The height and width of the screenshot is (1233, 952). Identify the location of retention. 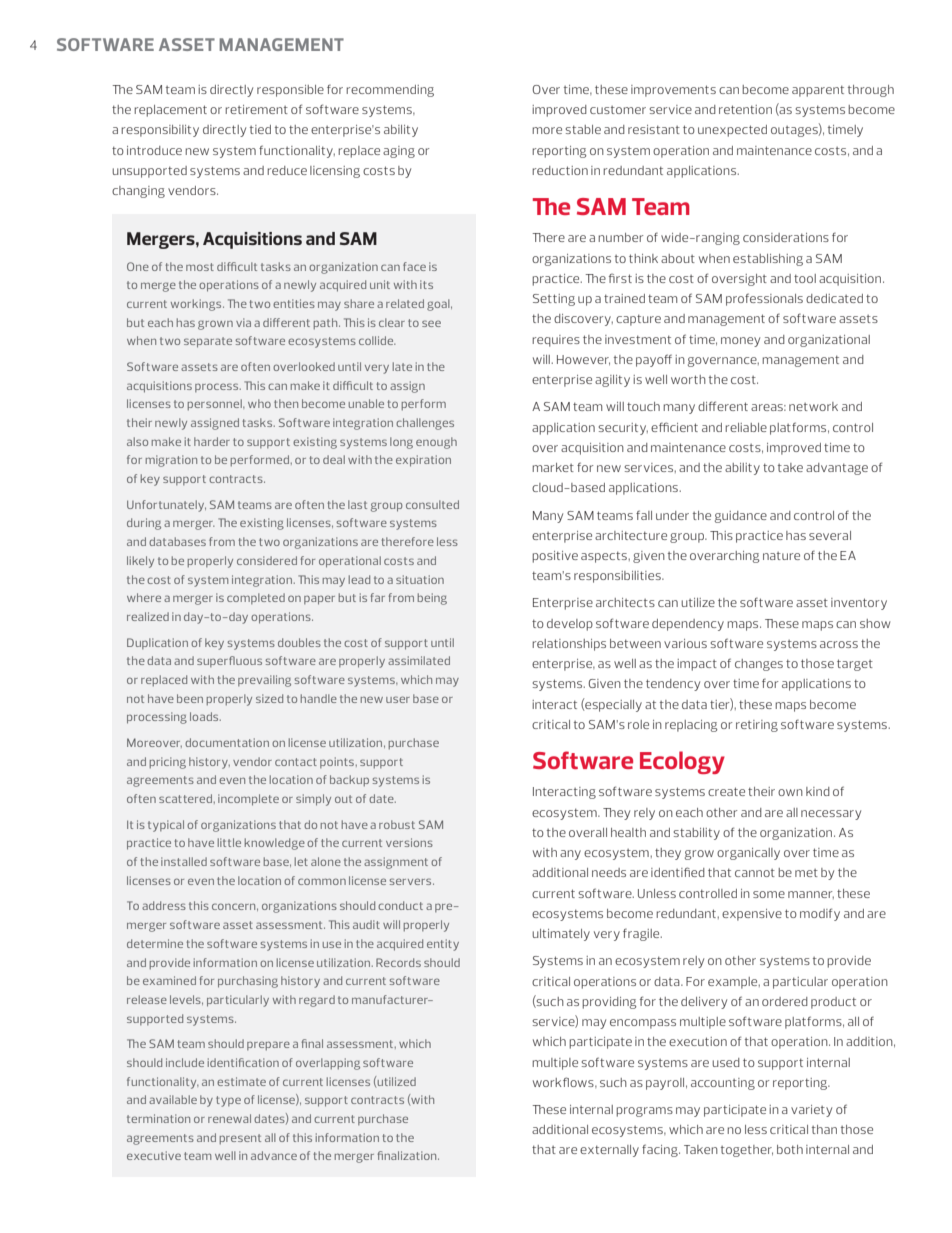
(745, 109).
